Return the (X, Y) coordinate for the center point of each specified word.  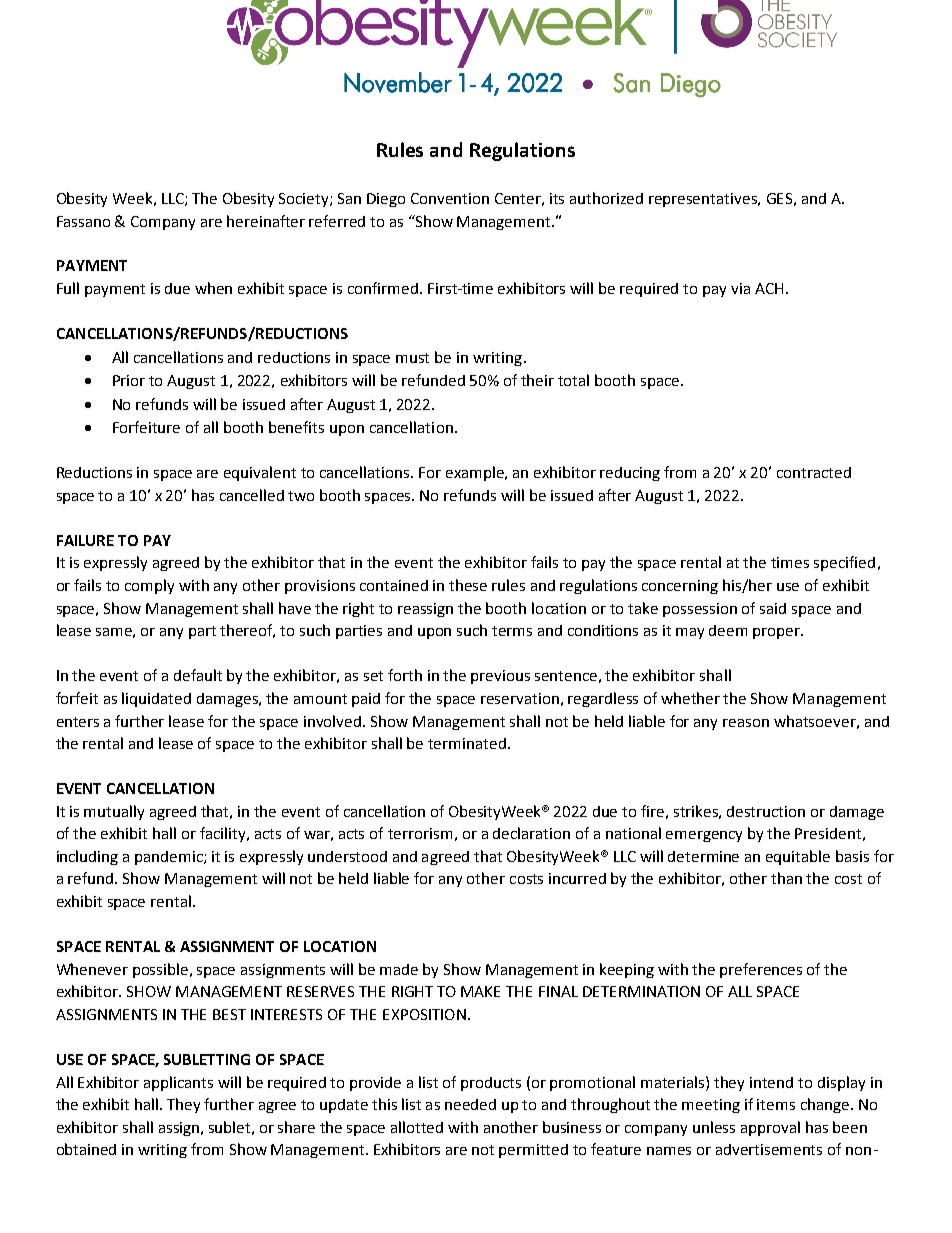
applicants (178, 1083)
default (198, 675)
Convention (450, 198)
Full (68, 288)
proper (778, 633)
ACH (769, 288)
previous (500, 677)
